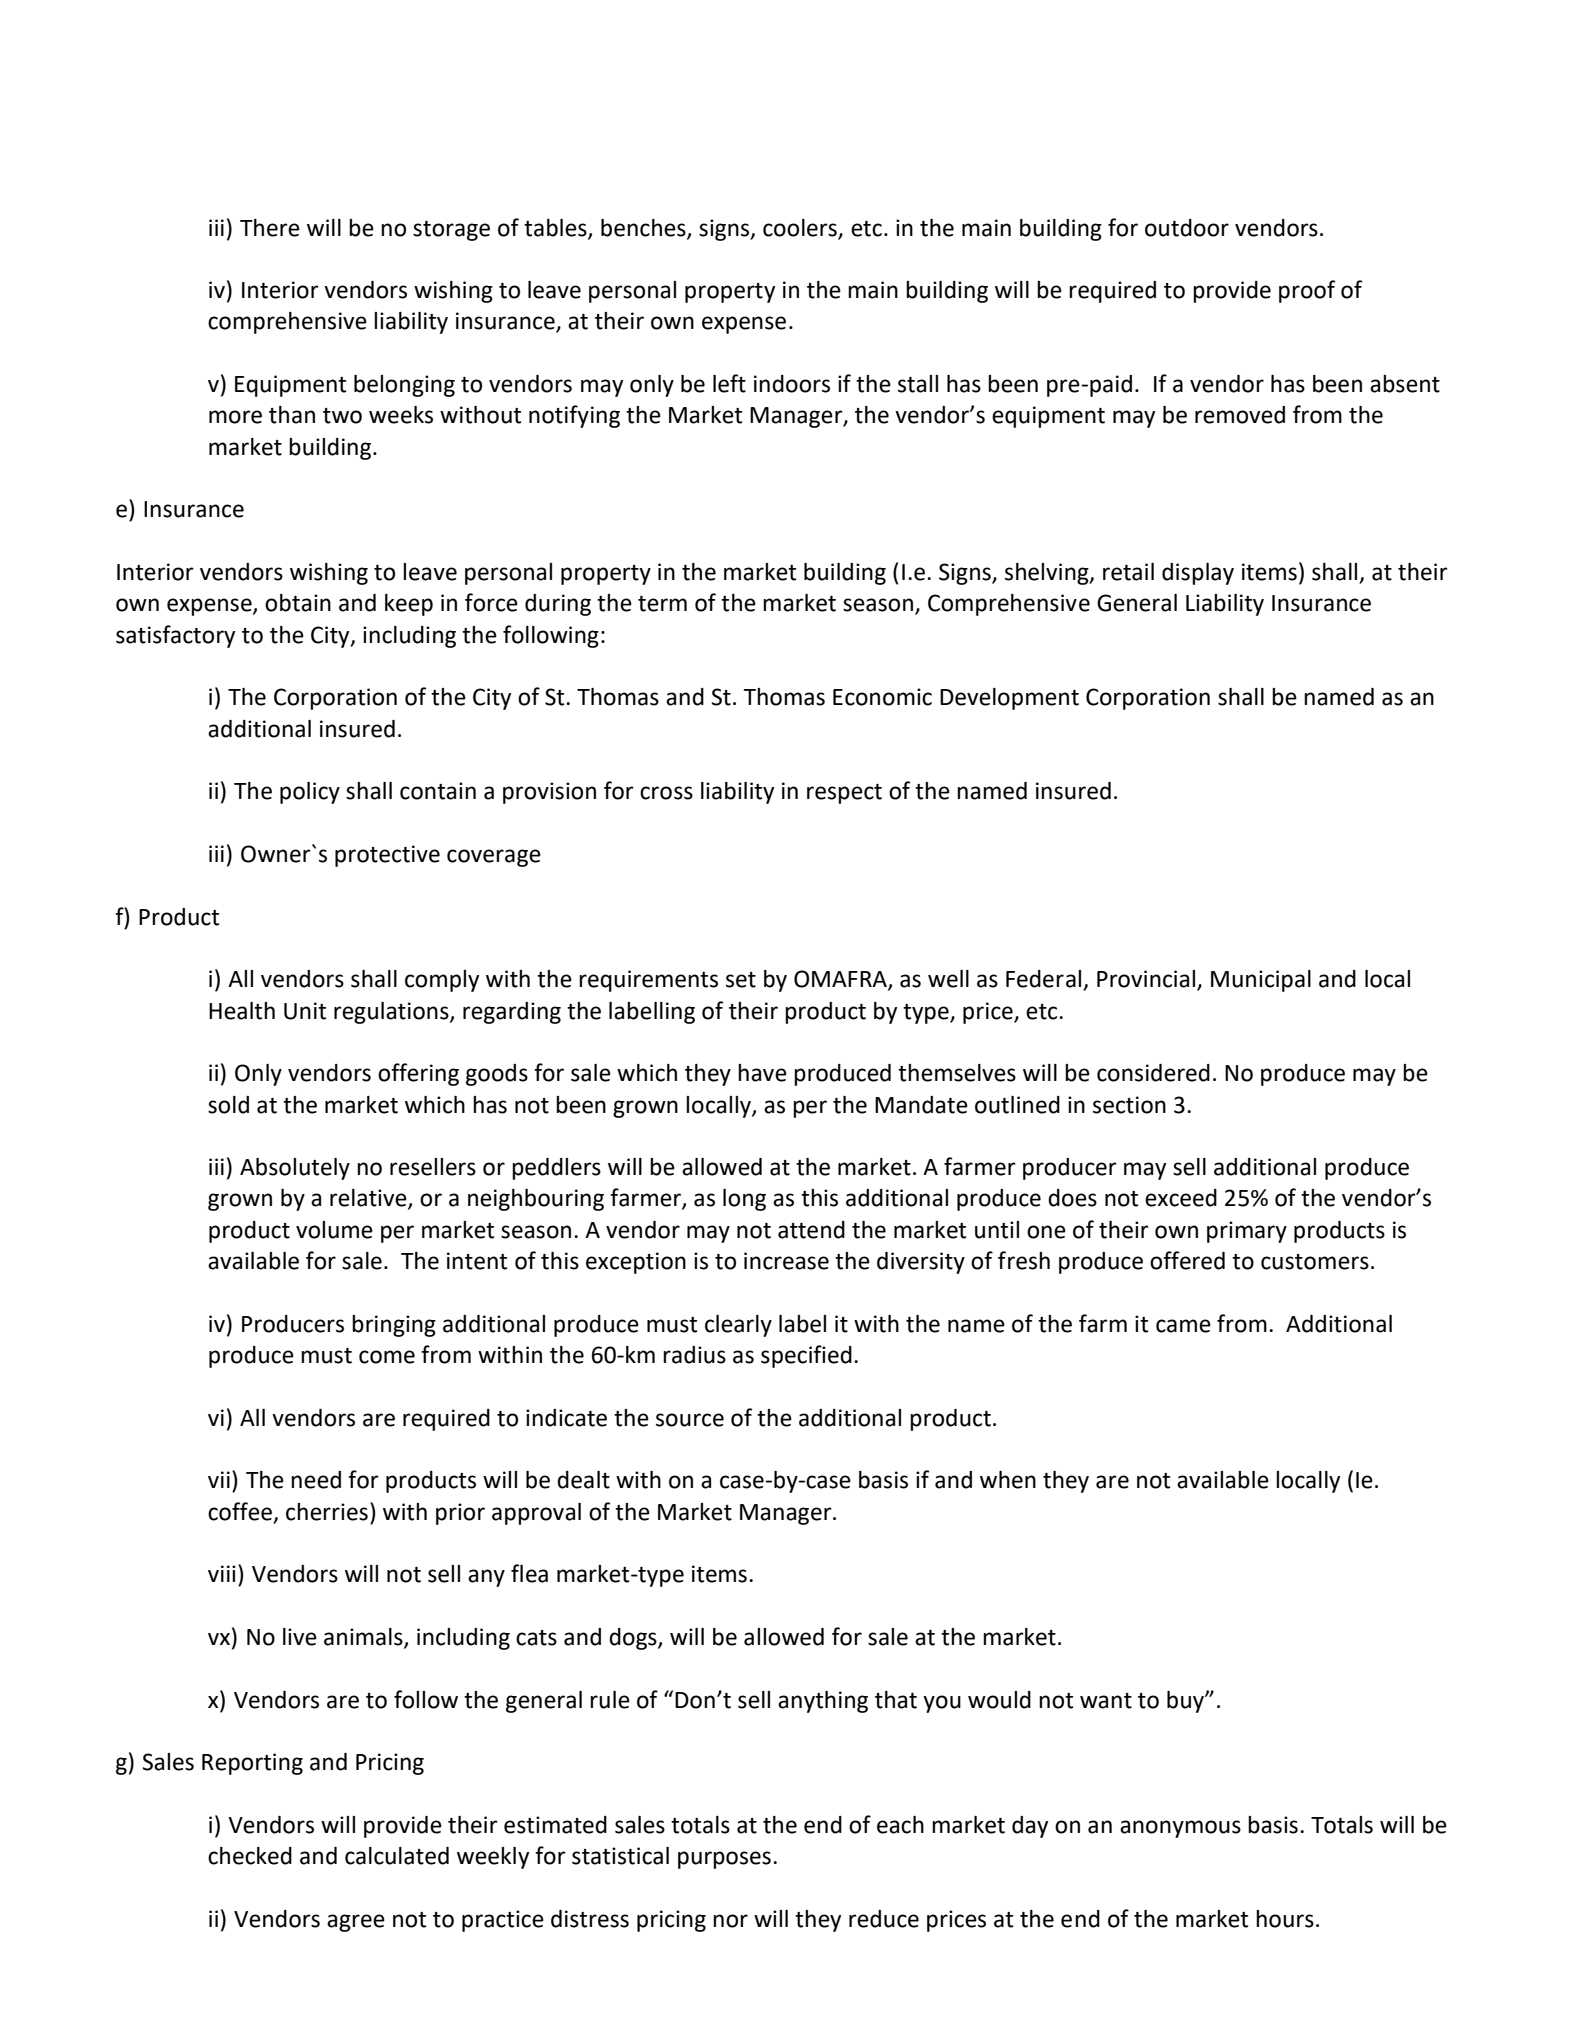 This screenshot has width=1570, height=2032. What do you see at coordinates (762, 1073) in the screenshot?
I see `have` at bounding box center [762, 1073].
